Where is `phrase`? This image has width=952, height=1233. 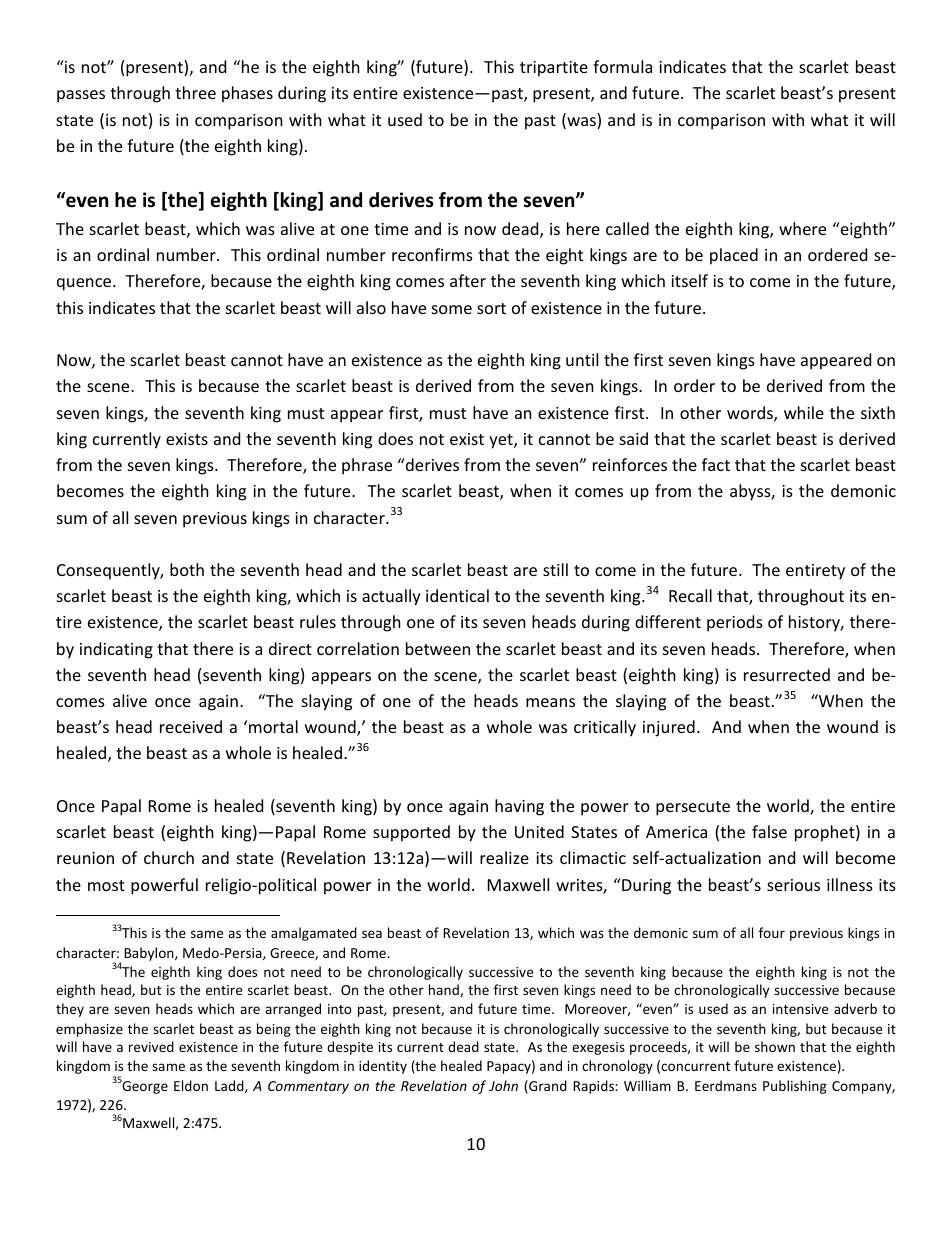 phrase is located at coordinates (367, 466).
